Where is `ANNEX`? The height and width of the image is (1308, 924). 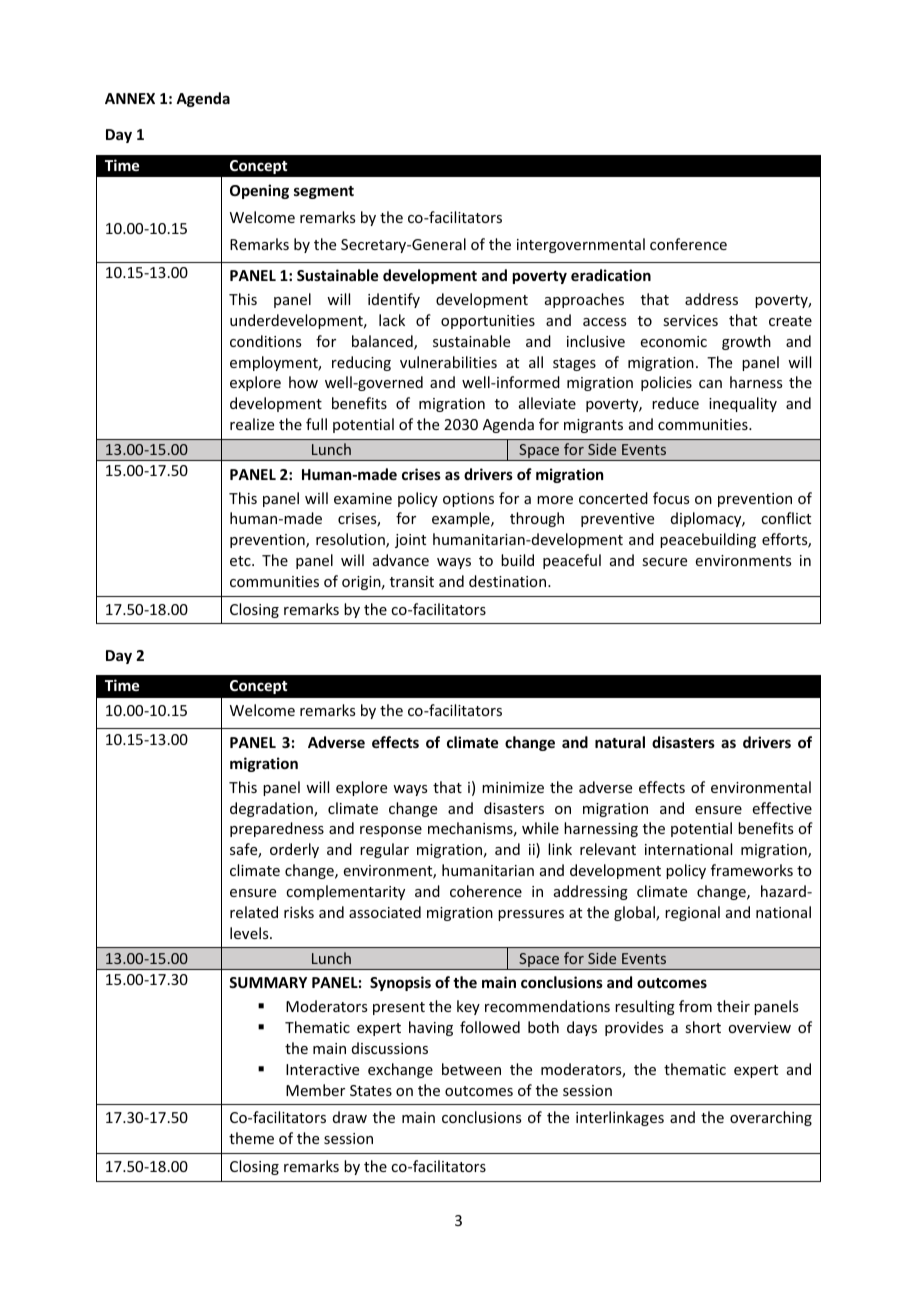 ANNEX is located at coordinates (130, 98).
